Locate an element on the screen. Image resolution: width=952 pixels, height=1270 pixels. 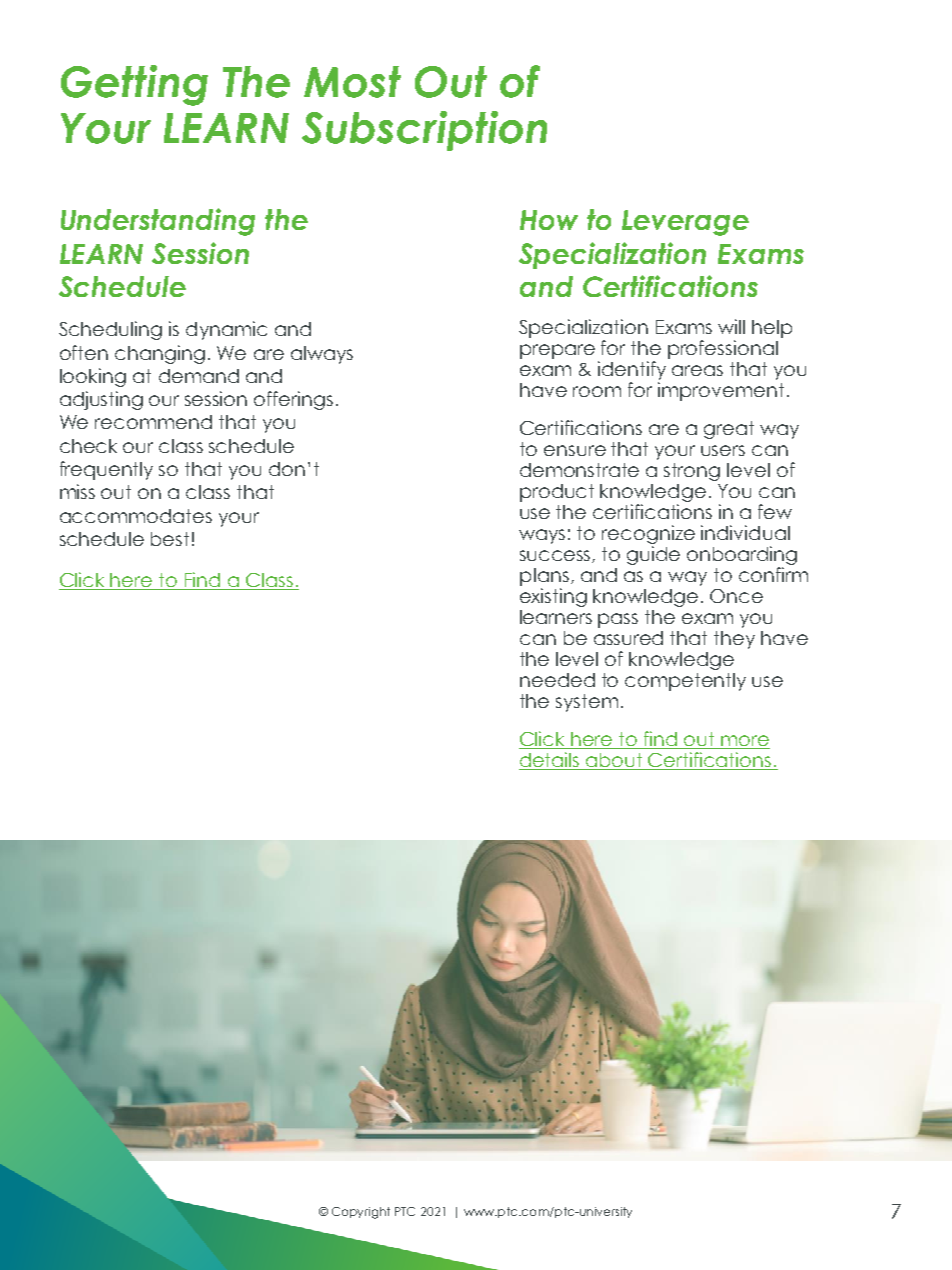
Getting is located at coordinates (134, 85).
